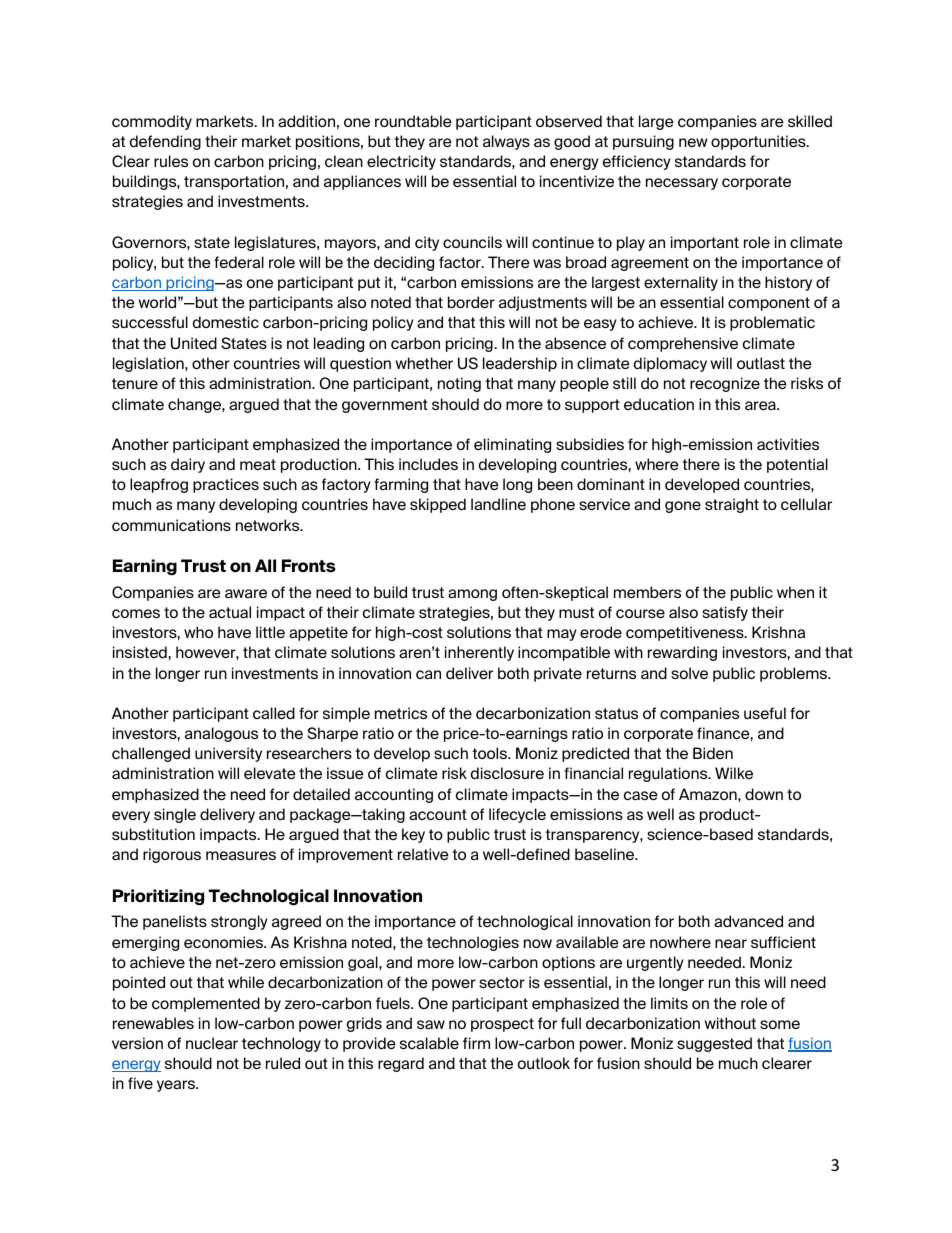 The width and height of the screenshot is (952, 1233). Describe the element at coordinates (764, 794) in the screenshot. I see `down` at that location.
